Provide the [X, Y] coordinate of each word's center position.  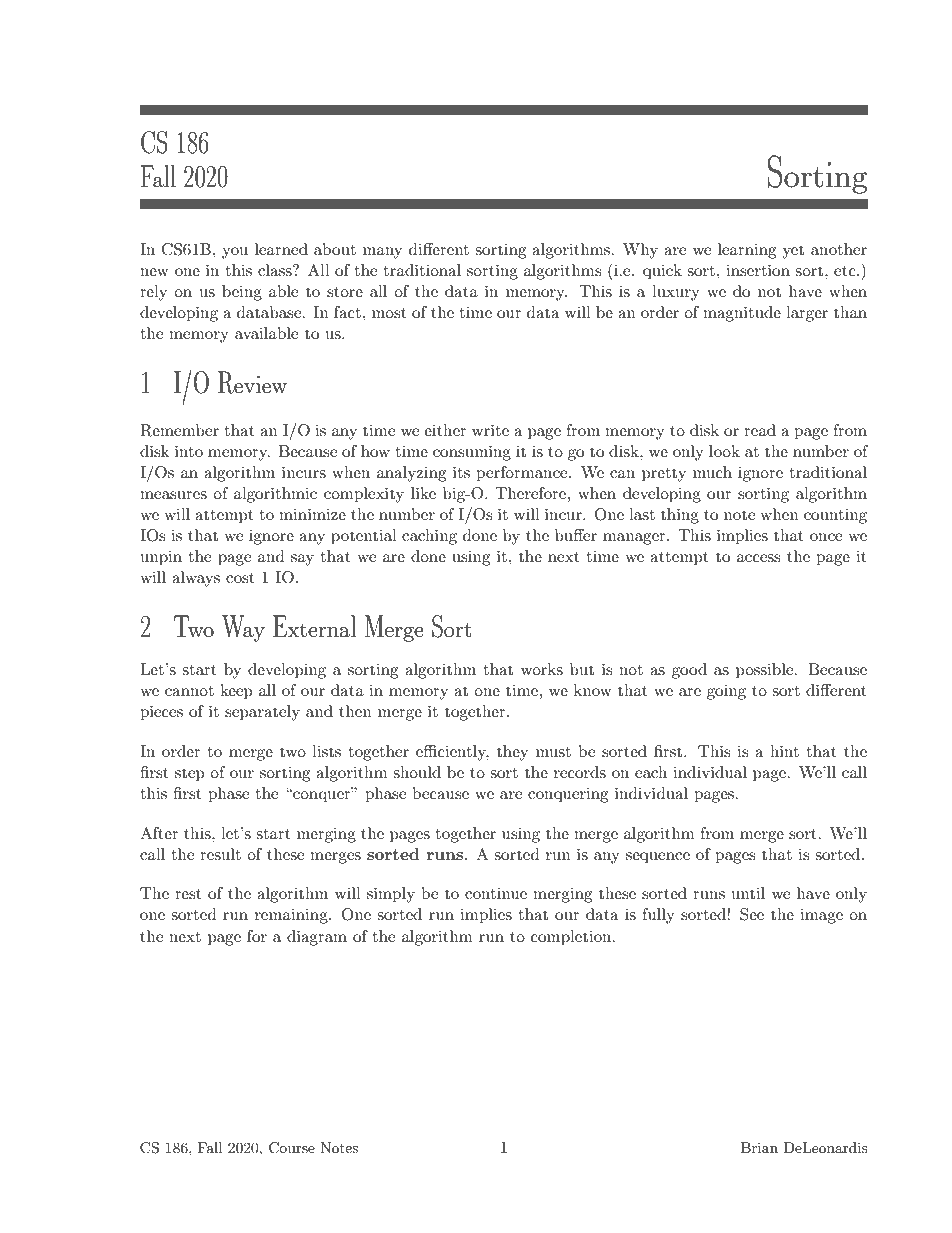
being [242, 293]
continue [496, 893]
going [726, 692]
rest [188, 894]
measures [173, 495]
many [382, 253]
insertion [758, 270]
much [712, 472]
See [752, 914]
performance [523, 474]
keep [236, 692]
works [542, 669]
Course [292, 1148]
